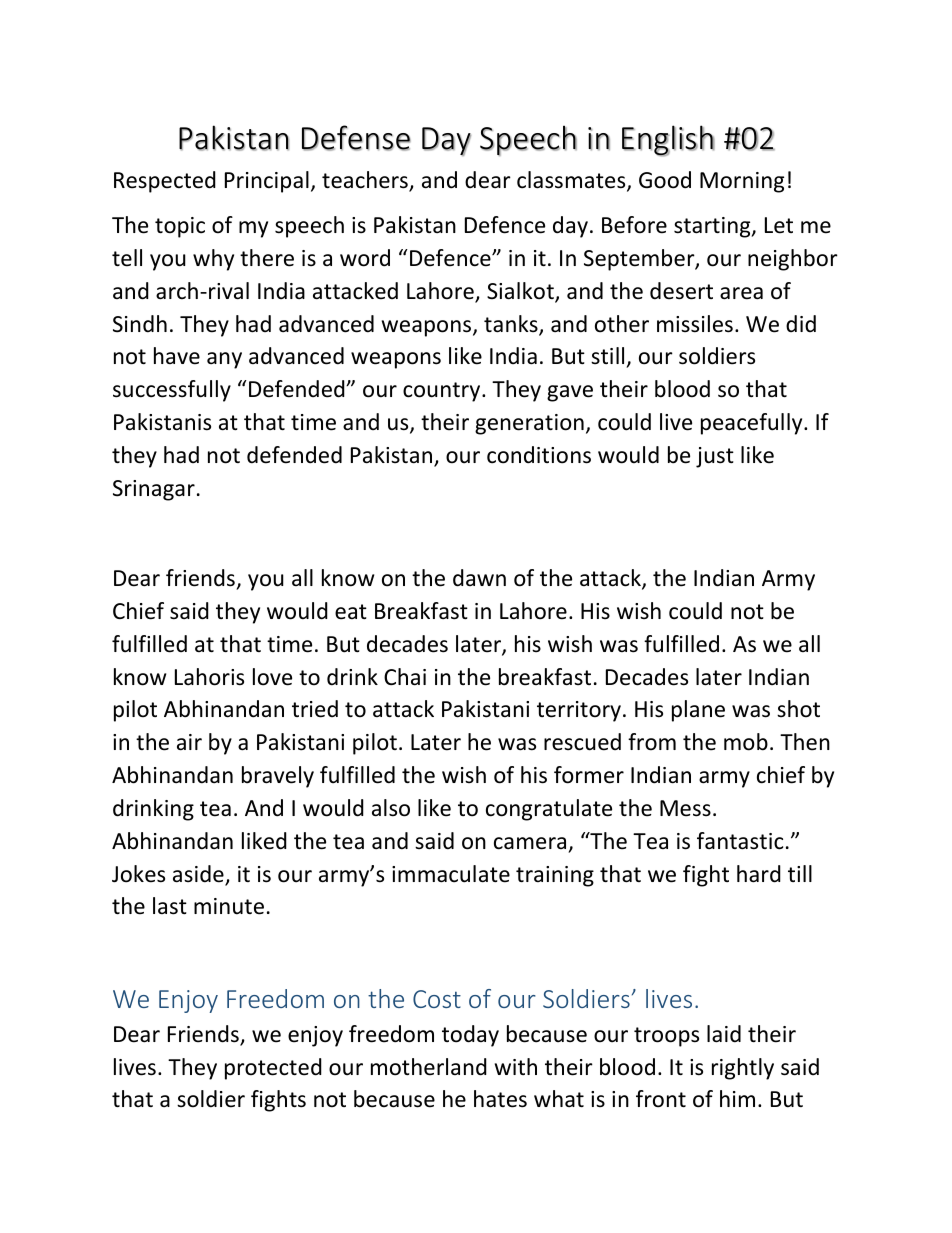  Describe the element at coordinates (154, 490) in the document. I see `Srinagar` at that location.
